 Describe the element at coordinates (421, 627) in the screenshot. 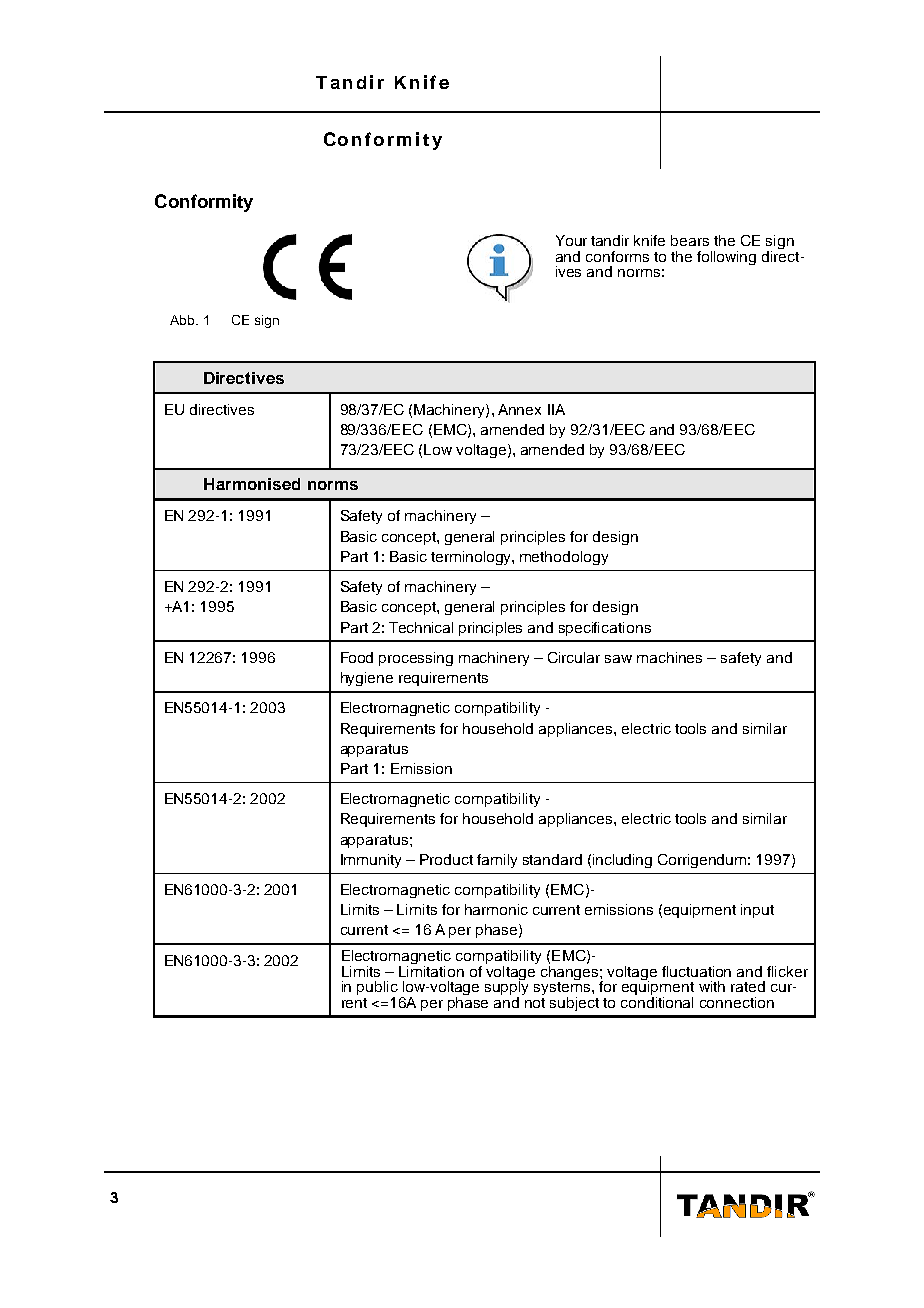

I see `Technical` at that location.
